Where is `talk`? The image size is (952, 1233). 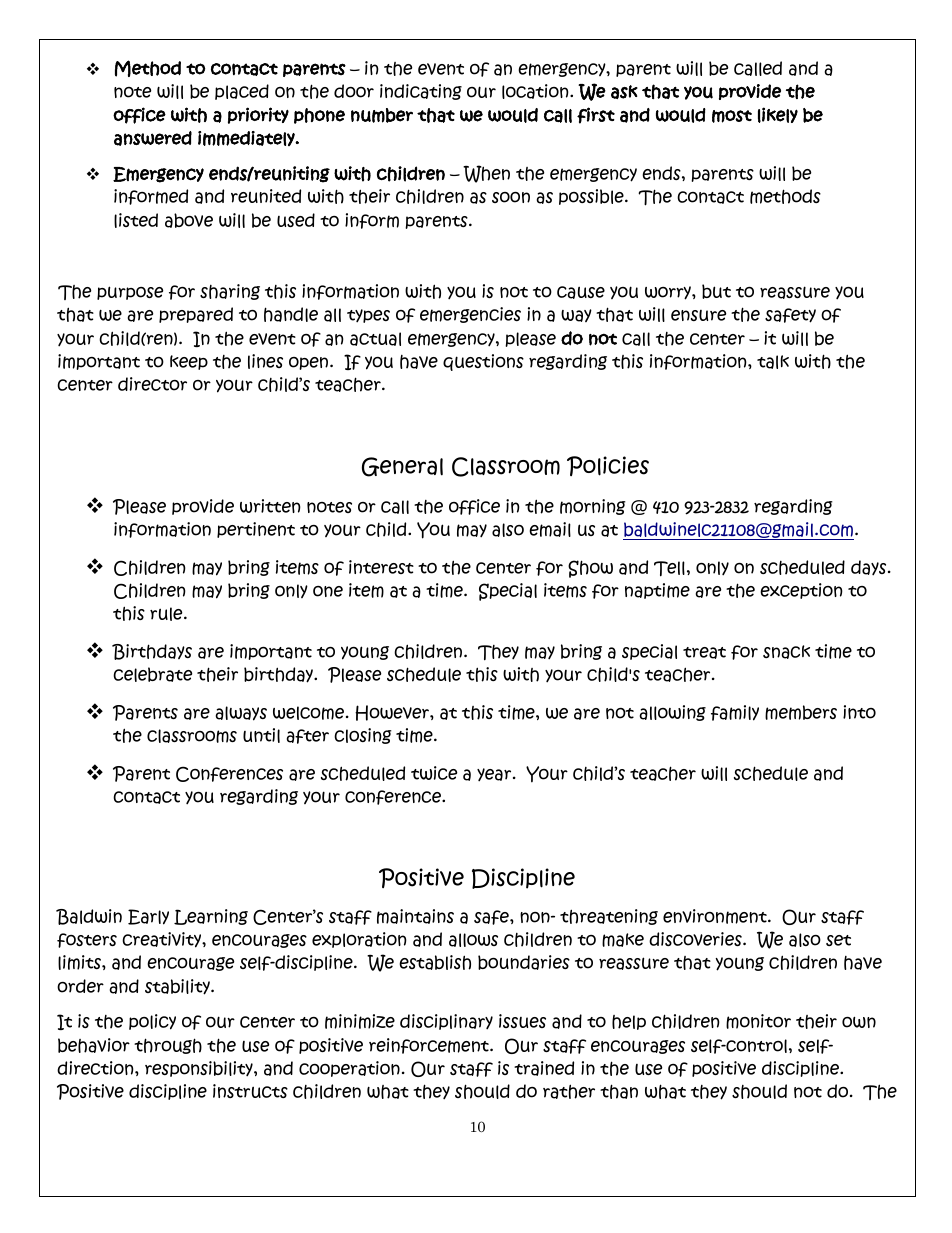
talk is located at coordinates (773, 362).
